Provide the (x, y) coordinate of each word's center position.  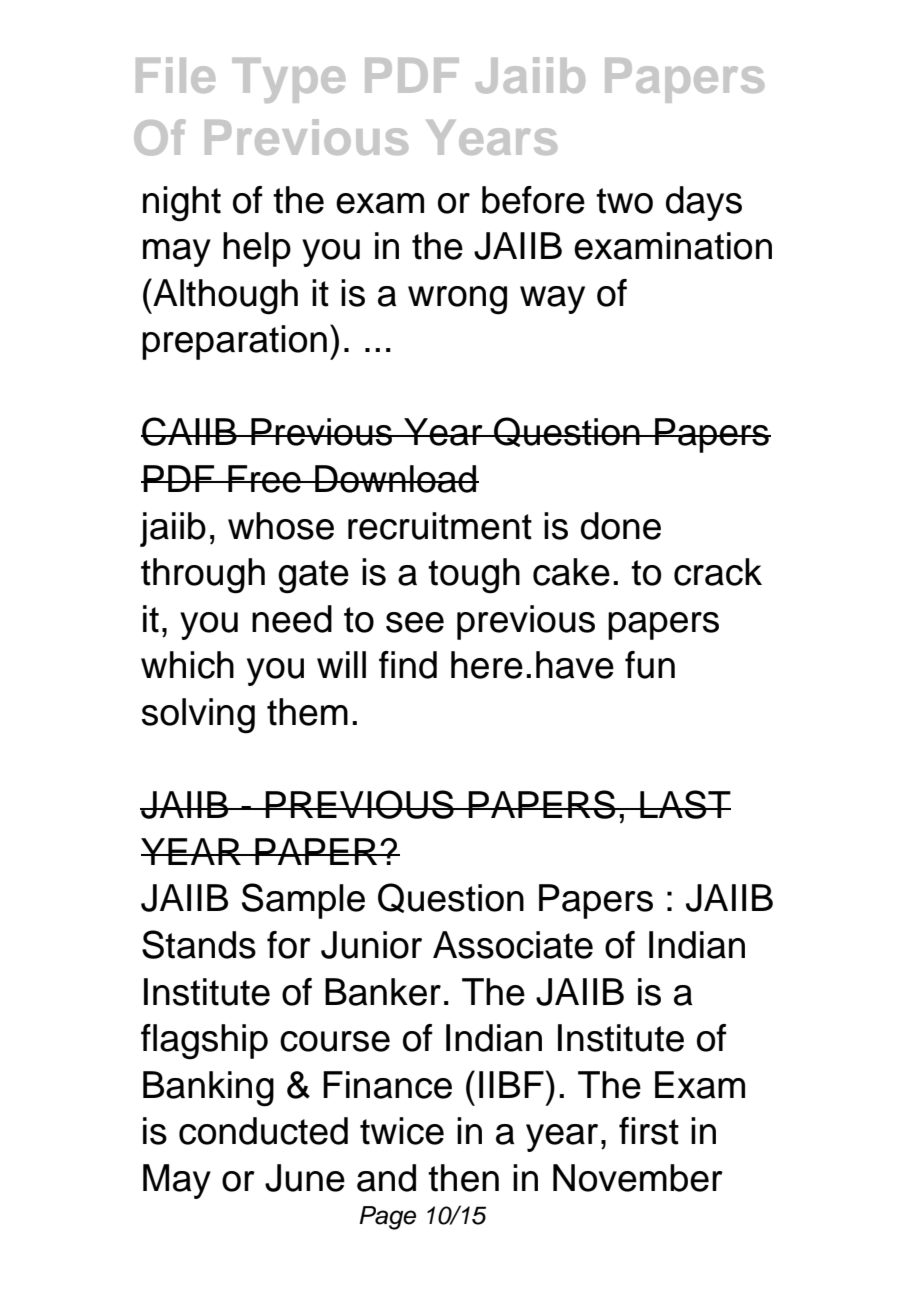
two (624, 201)
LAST (684, 804)
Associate (513, 945)
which (187, 665)
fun (650, 665)
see (415, 622)
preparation (234, 342)
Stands (199, 944)
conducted (263, 1131)
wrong (457, 300)
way (552, 300)
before (533, 200)
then (463, 1178)
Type (288, 80)
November (638, 1178)
